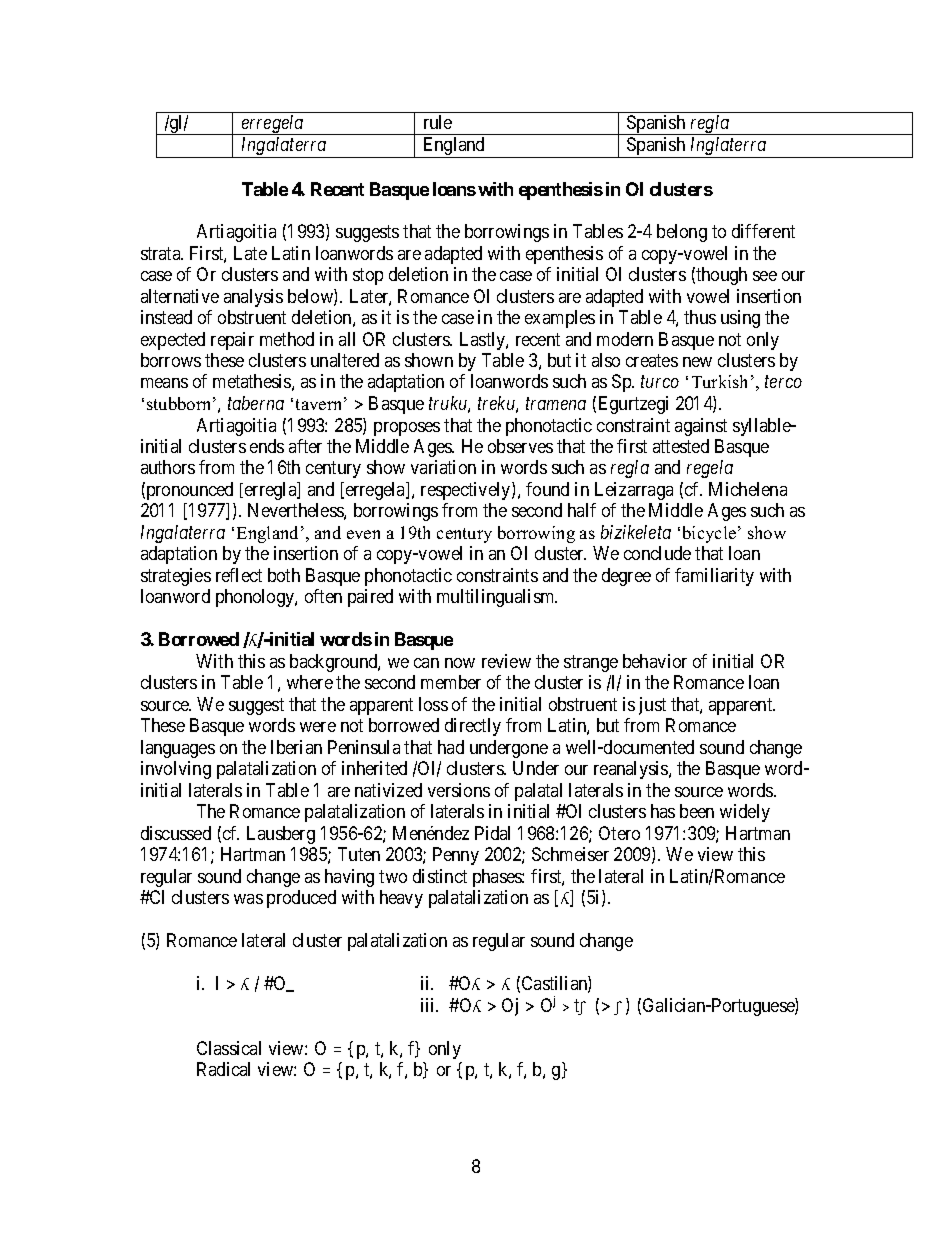 The height and width of the image is (1233, 952). Describe the element at coordinates (429, 1005) in the image. I see `iii` at that location.
